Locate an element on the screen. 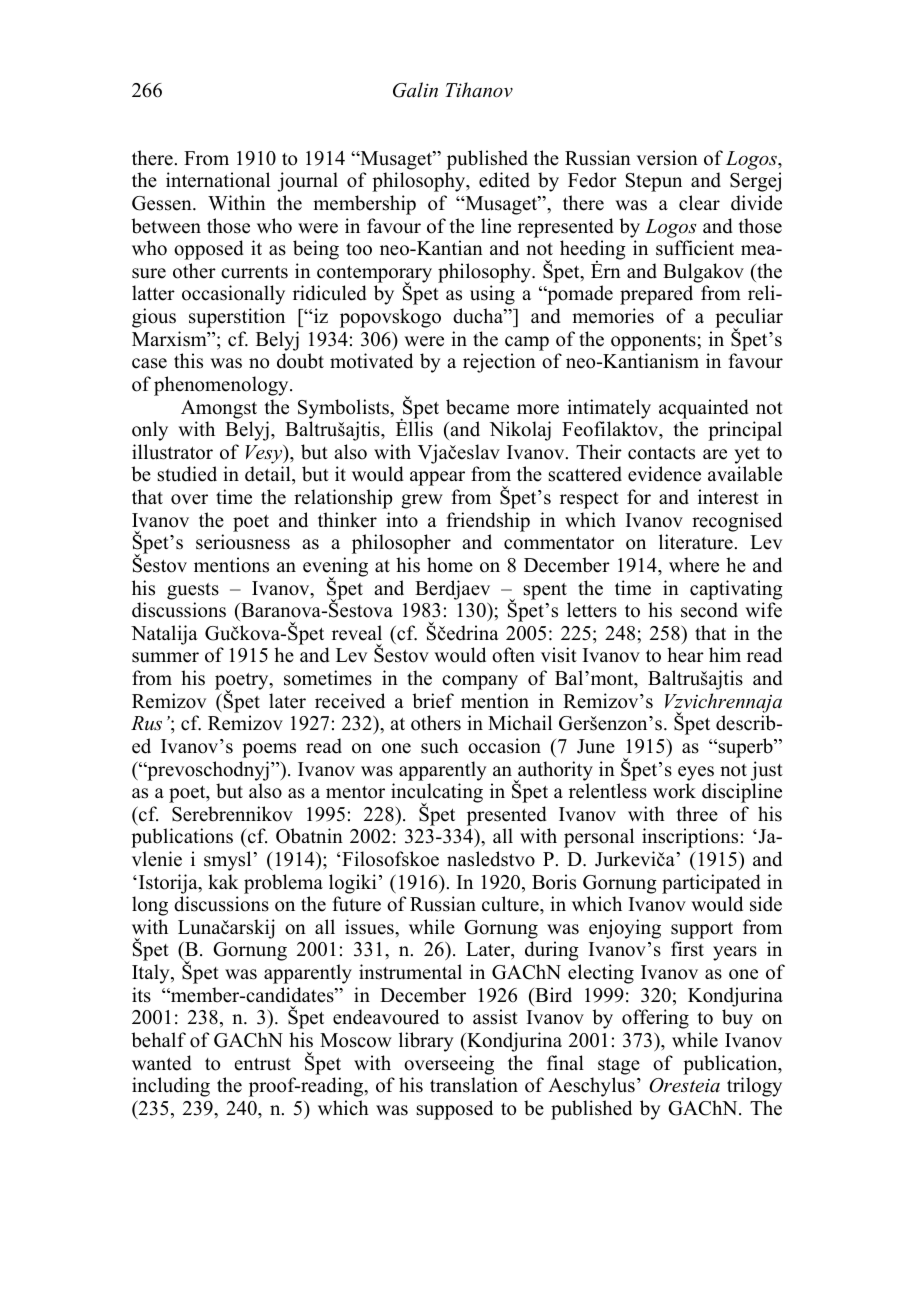  summer is located at coordinates (165, 657).
